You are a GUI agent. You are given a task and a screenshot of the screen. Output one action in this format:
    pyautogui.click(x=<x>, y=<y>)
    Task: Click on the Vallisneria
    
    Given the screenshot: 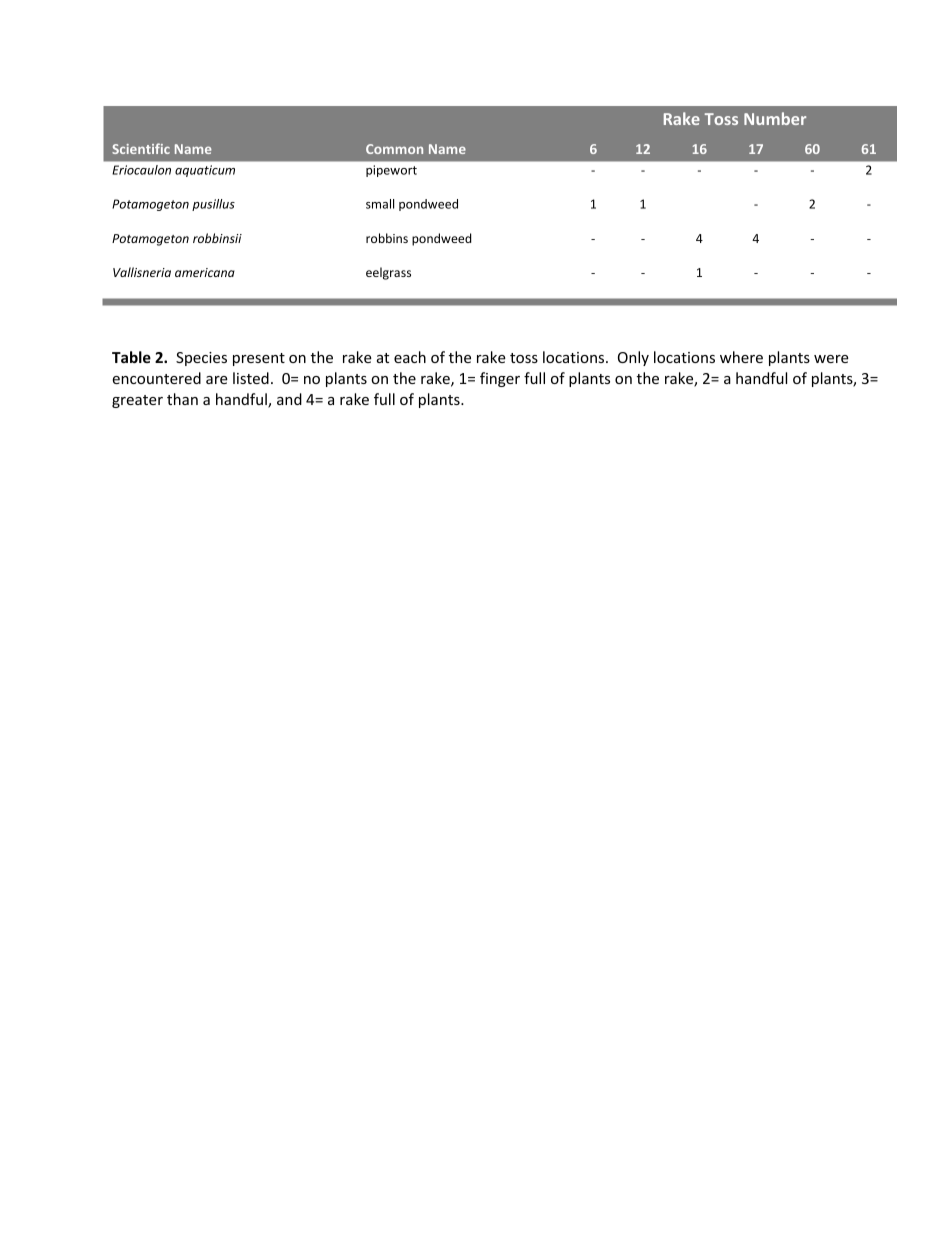 What is the action you would take?
    pyautogui.click(x=142, y=272)
